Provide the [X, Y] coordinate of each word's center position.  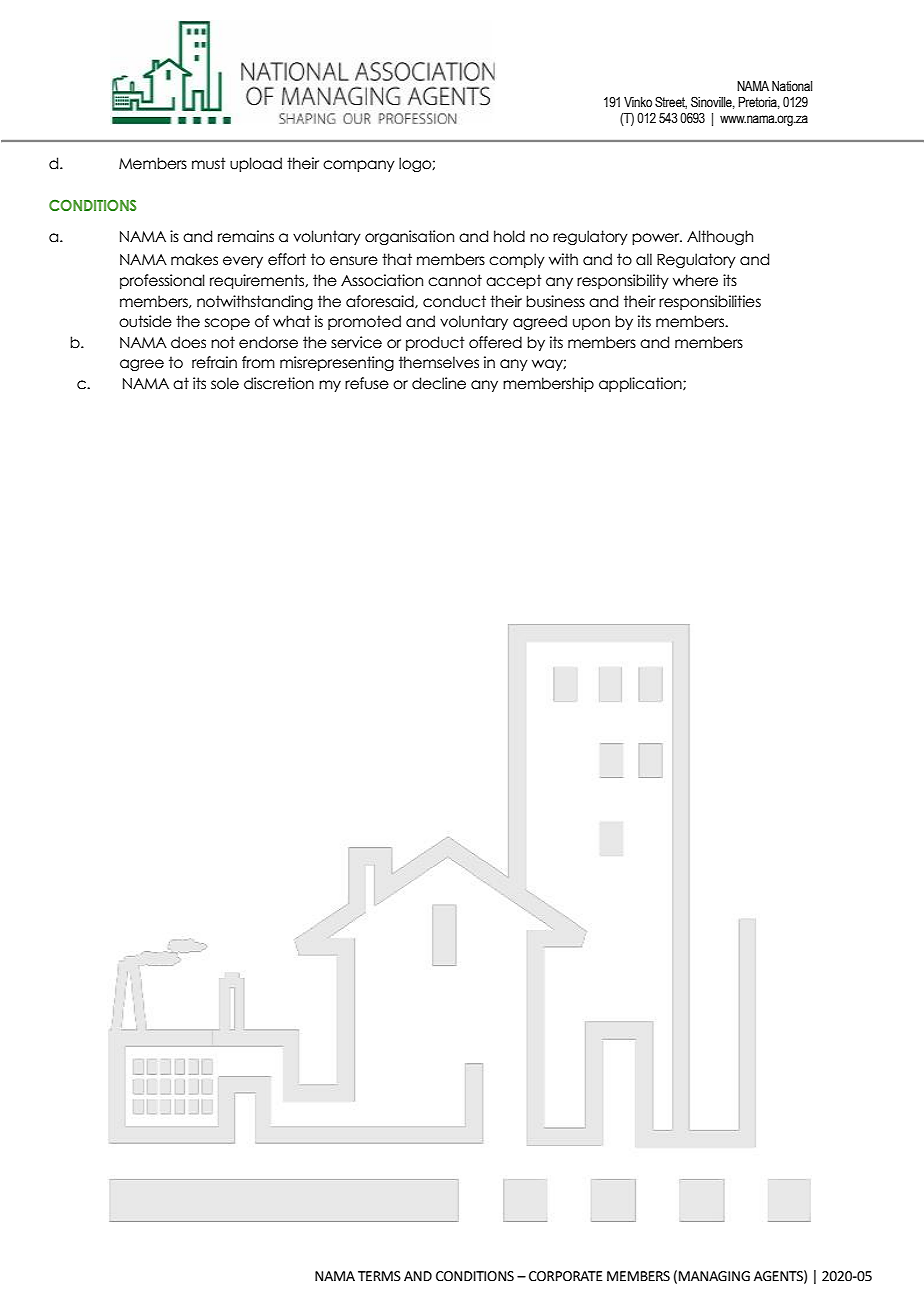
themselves [439, 362]
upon [591, 324]
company [359, 166]
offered [495, 342]
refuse [367, 383]
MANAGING [714, 1276]
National [792, 86]
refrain [214, 362]
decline [439, 383]
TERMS [379, 1276]
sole [225, 383]
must [209, 163]
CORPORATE [565, 1276]
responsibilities [710, 302]
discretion [279, 383]
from [258, 362]
